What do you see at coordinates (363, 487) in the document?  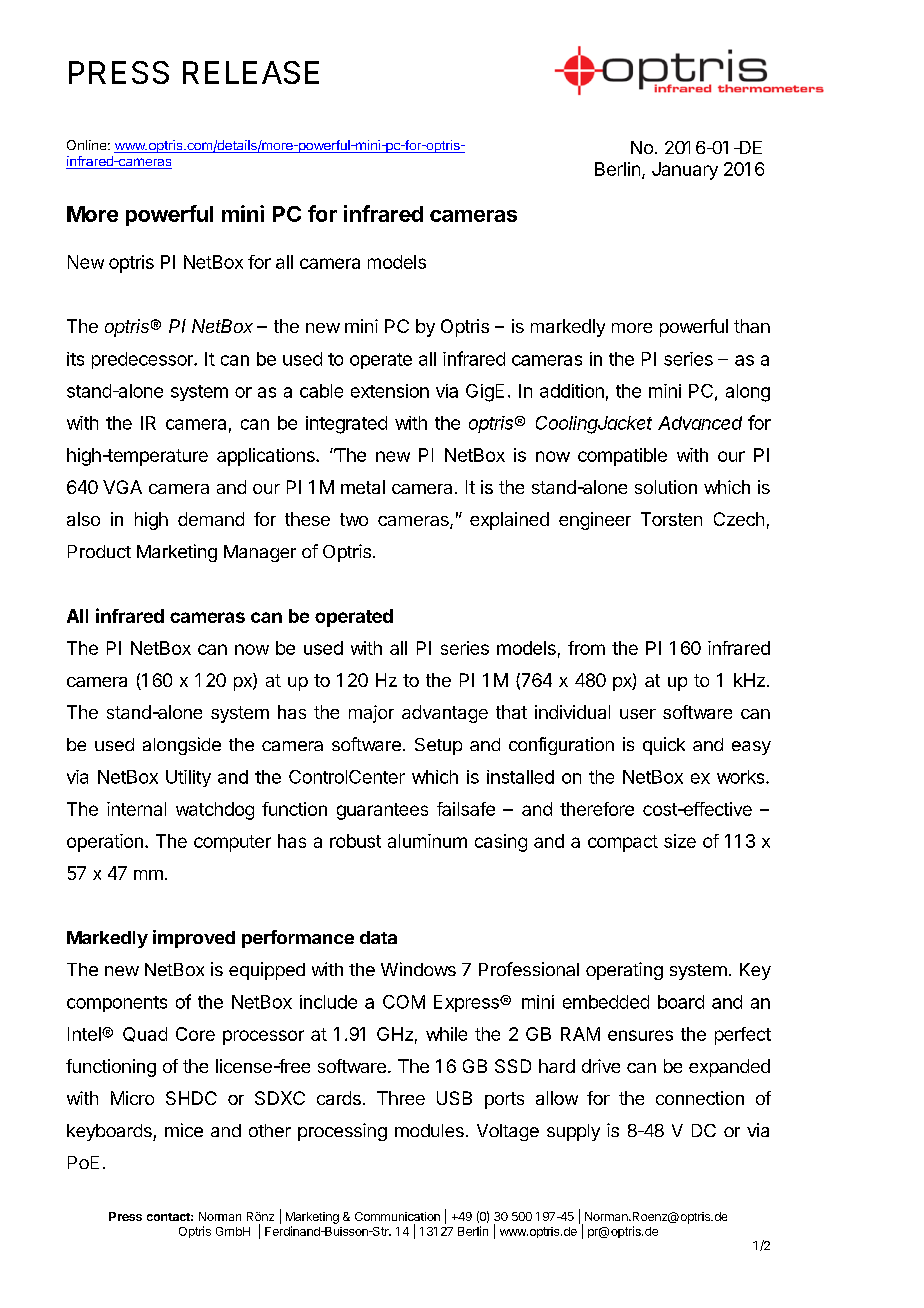 I see `metal` at bounding box center [363, 487].
